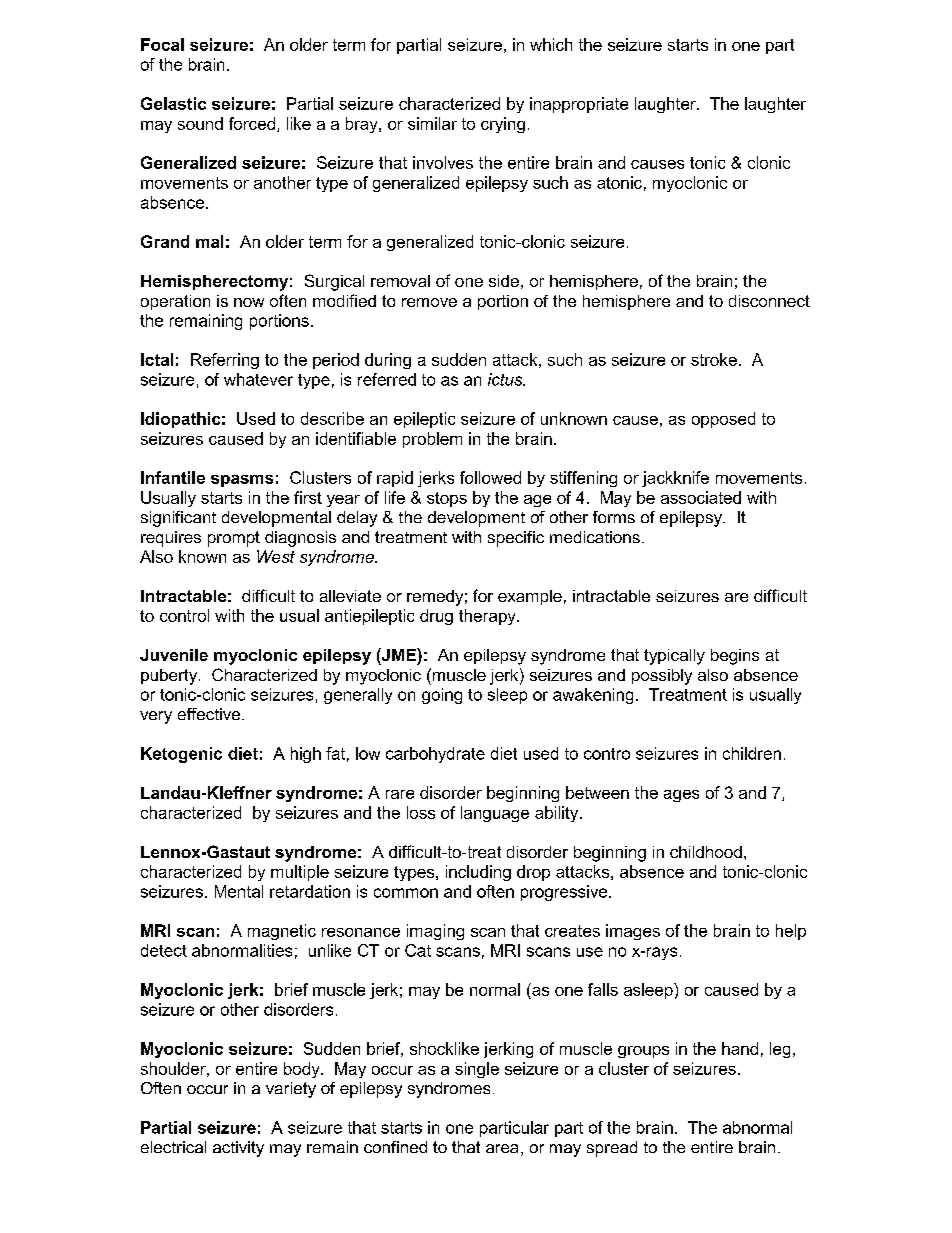  I want to click on problem, so click(432, 440).
